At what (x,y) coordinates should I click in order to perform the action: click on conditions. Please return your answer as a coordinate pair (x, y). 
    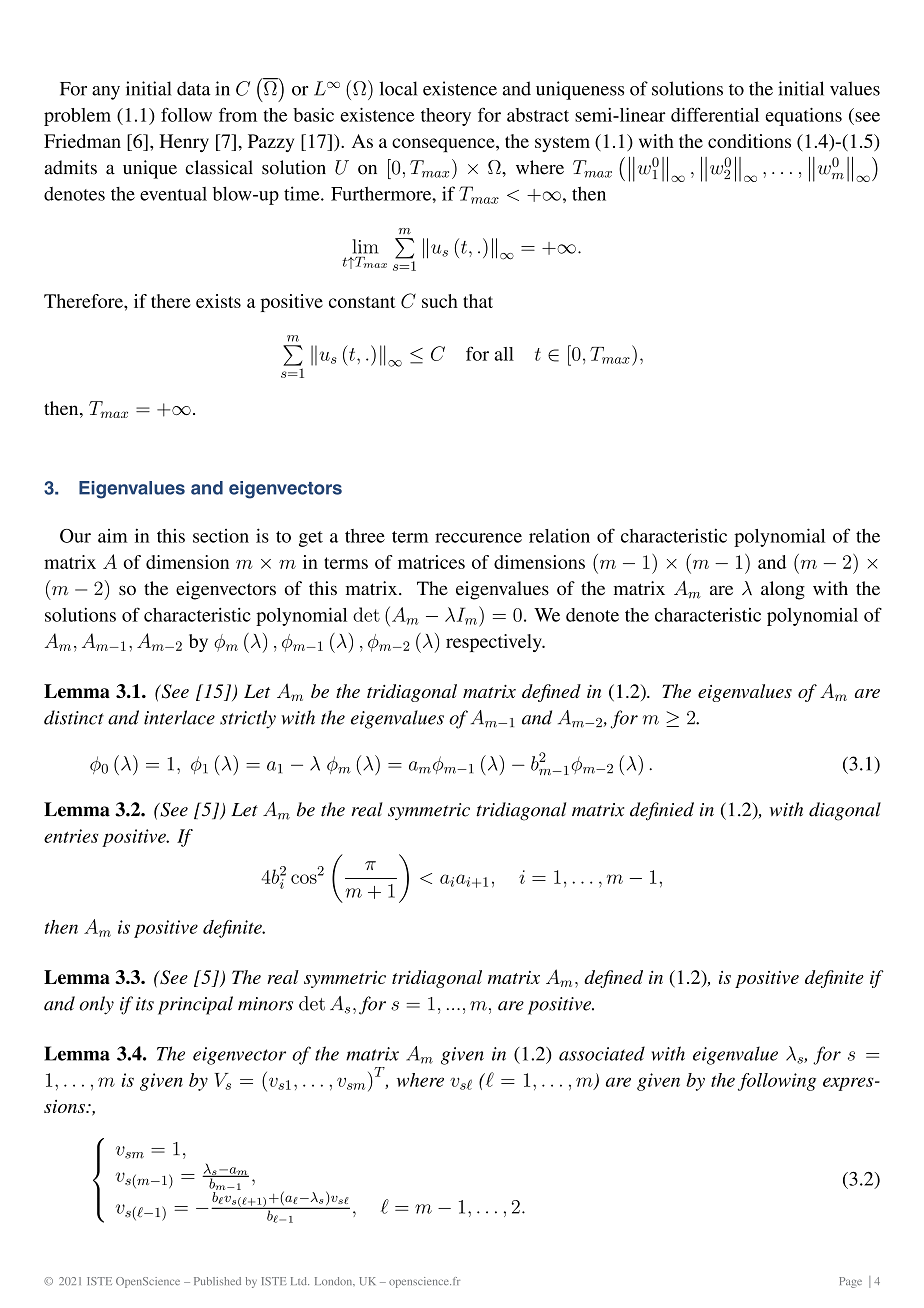
    Looking at the image, I should click on (749, 141).
